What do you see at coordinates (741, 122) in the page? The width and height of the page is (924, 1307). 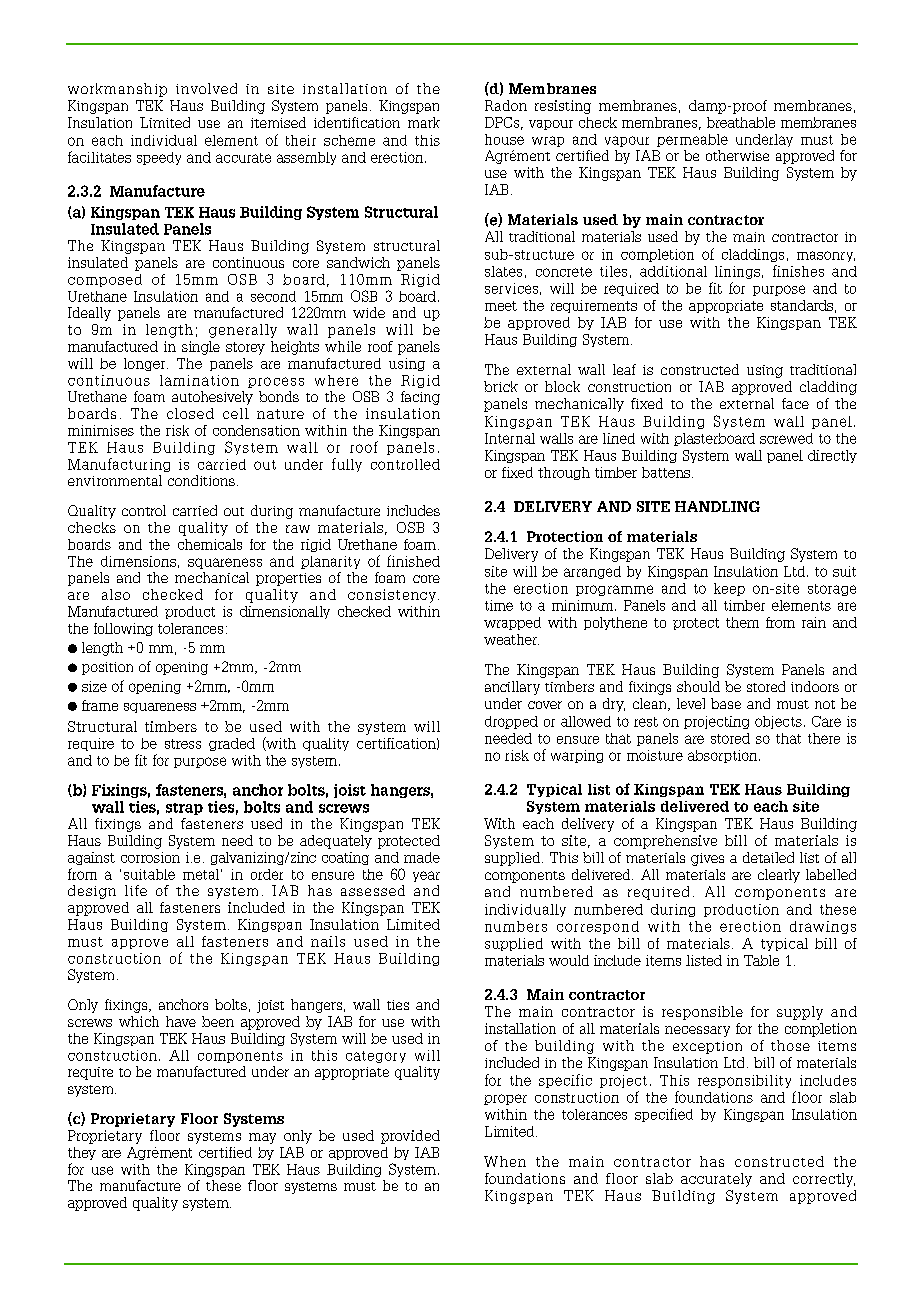 I see `breathable` at bounding box center [741, 122].
